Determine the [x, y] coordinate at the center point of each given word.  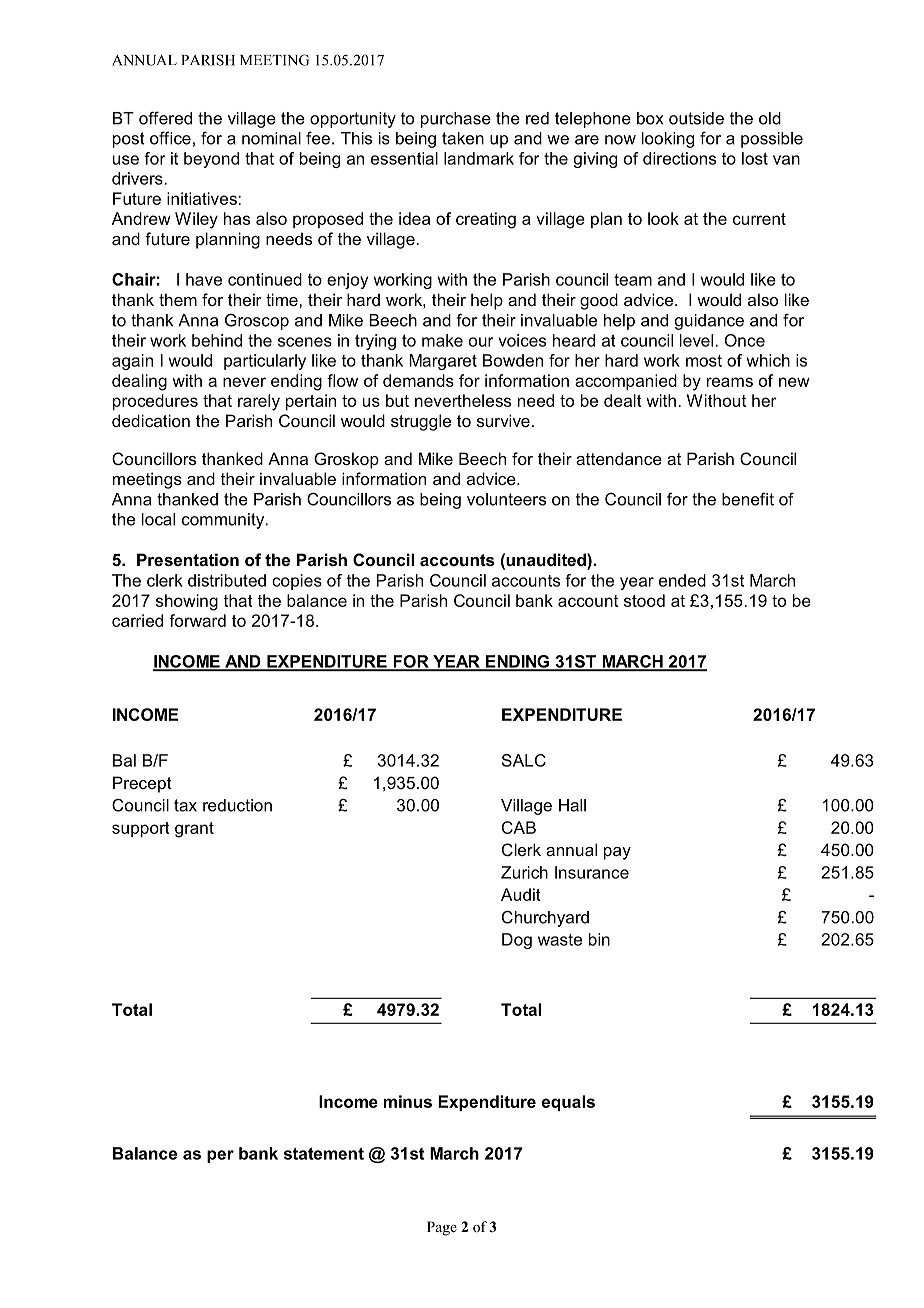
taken [463, 138]
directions [679, 158]
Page [442, 1228]
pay [617, 853]
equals [568, 1103]
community [224, 521]
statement [324, 1153]
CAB [519, 827]
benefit [748, 499]
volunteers [506, 499]
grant [194, 830]
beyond [211, 160]
